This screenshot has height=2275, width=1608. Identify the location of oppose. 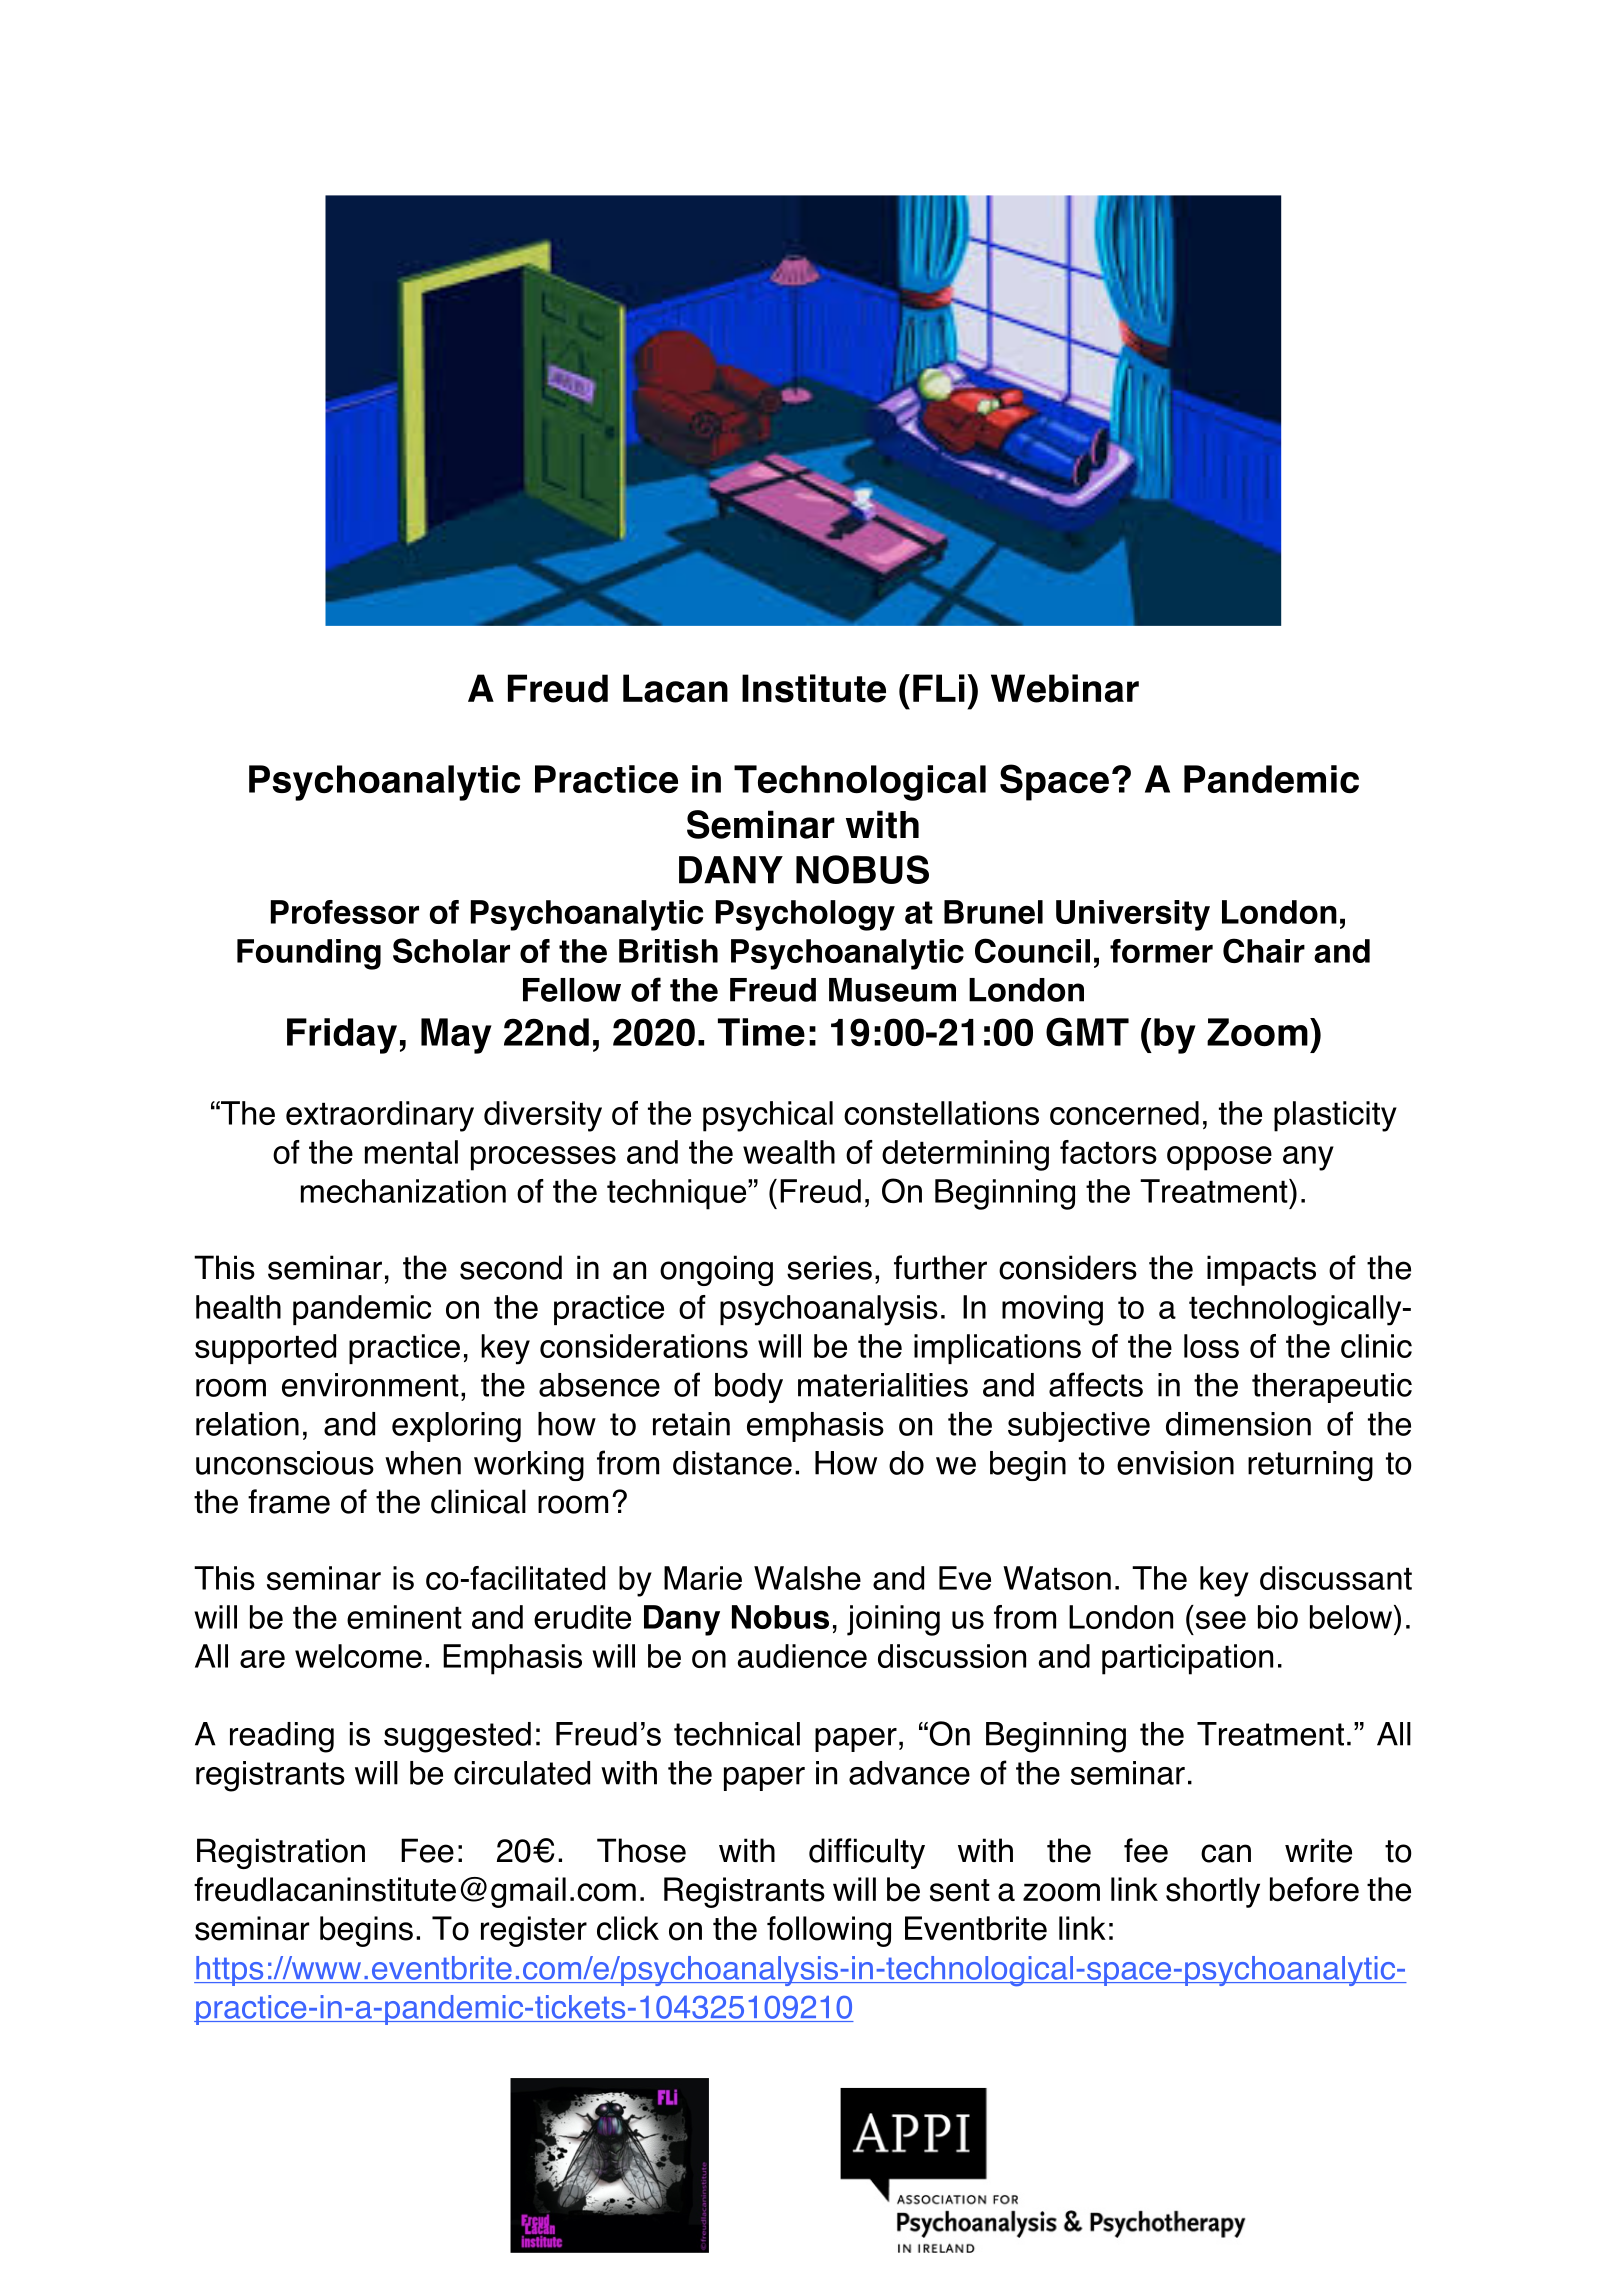
(1219, 1158).
